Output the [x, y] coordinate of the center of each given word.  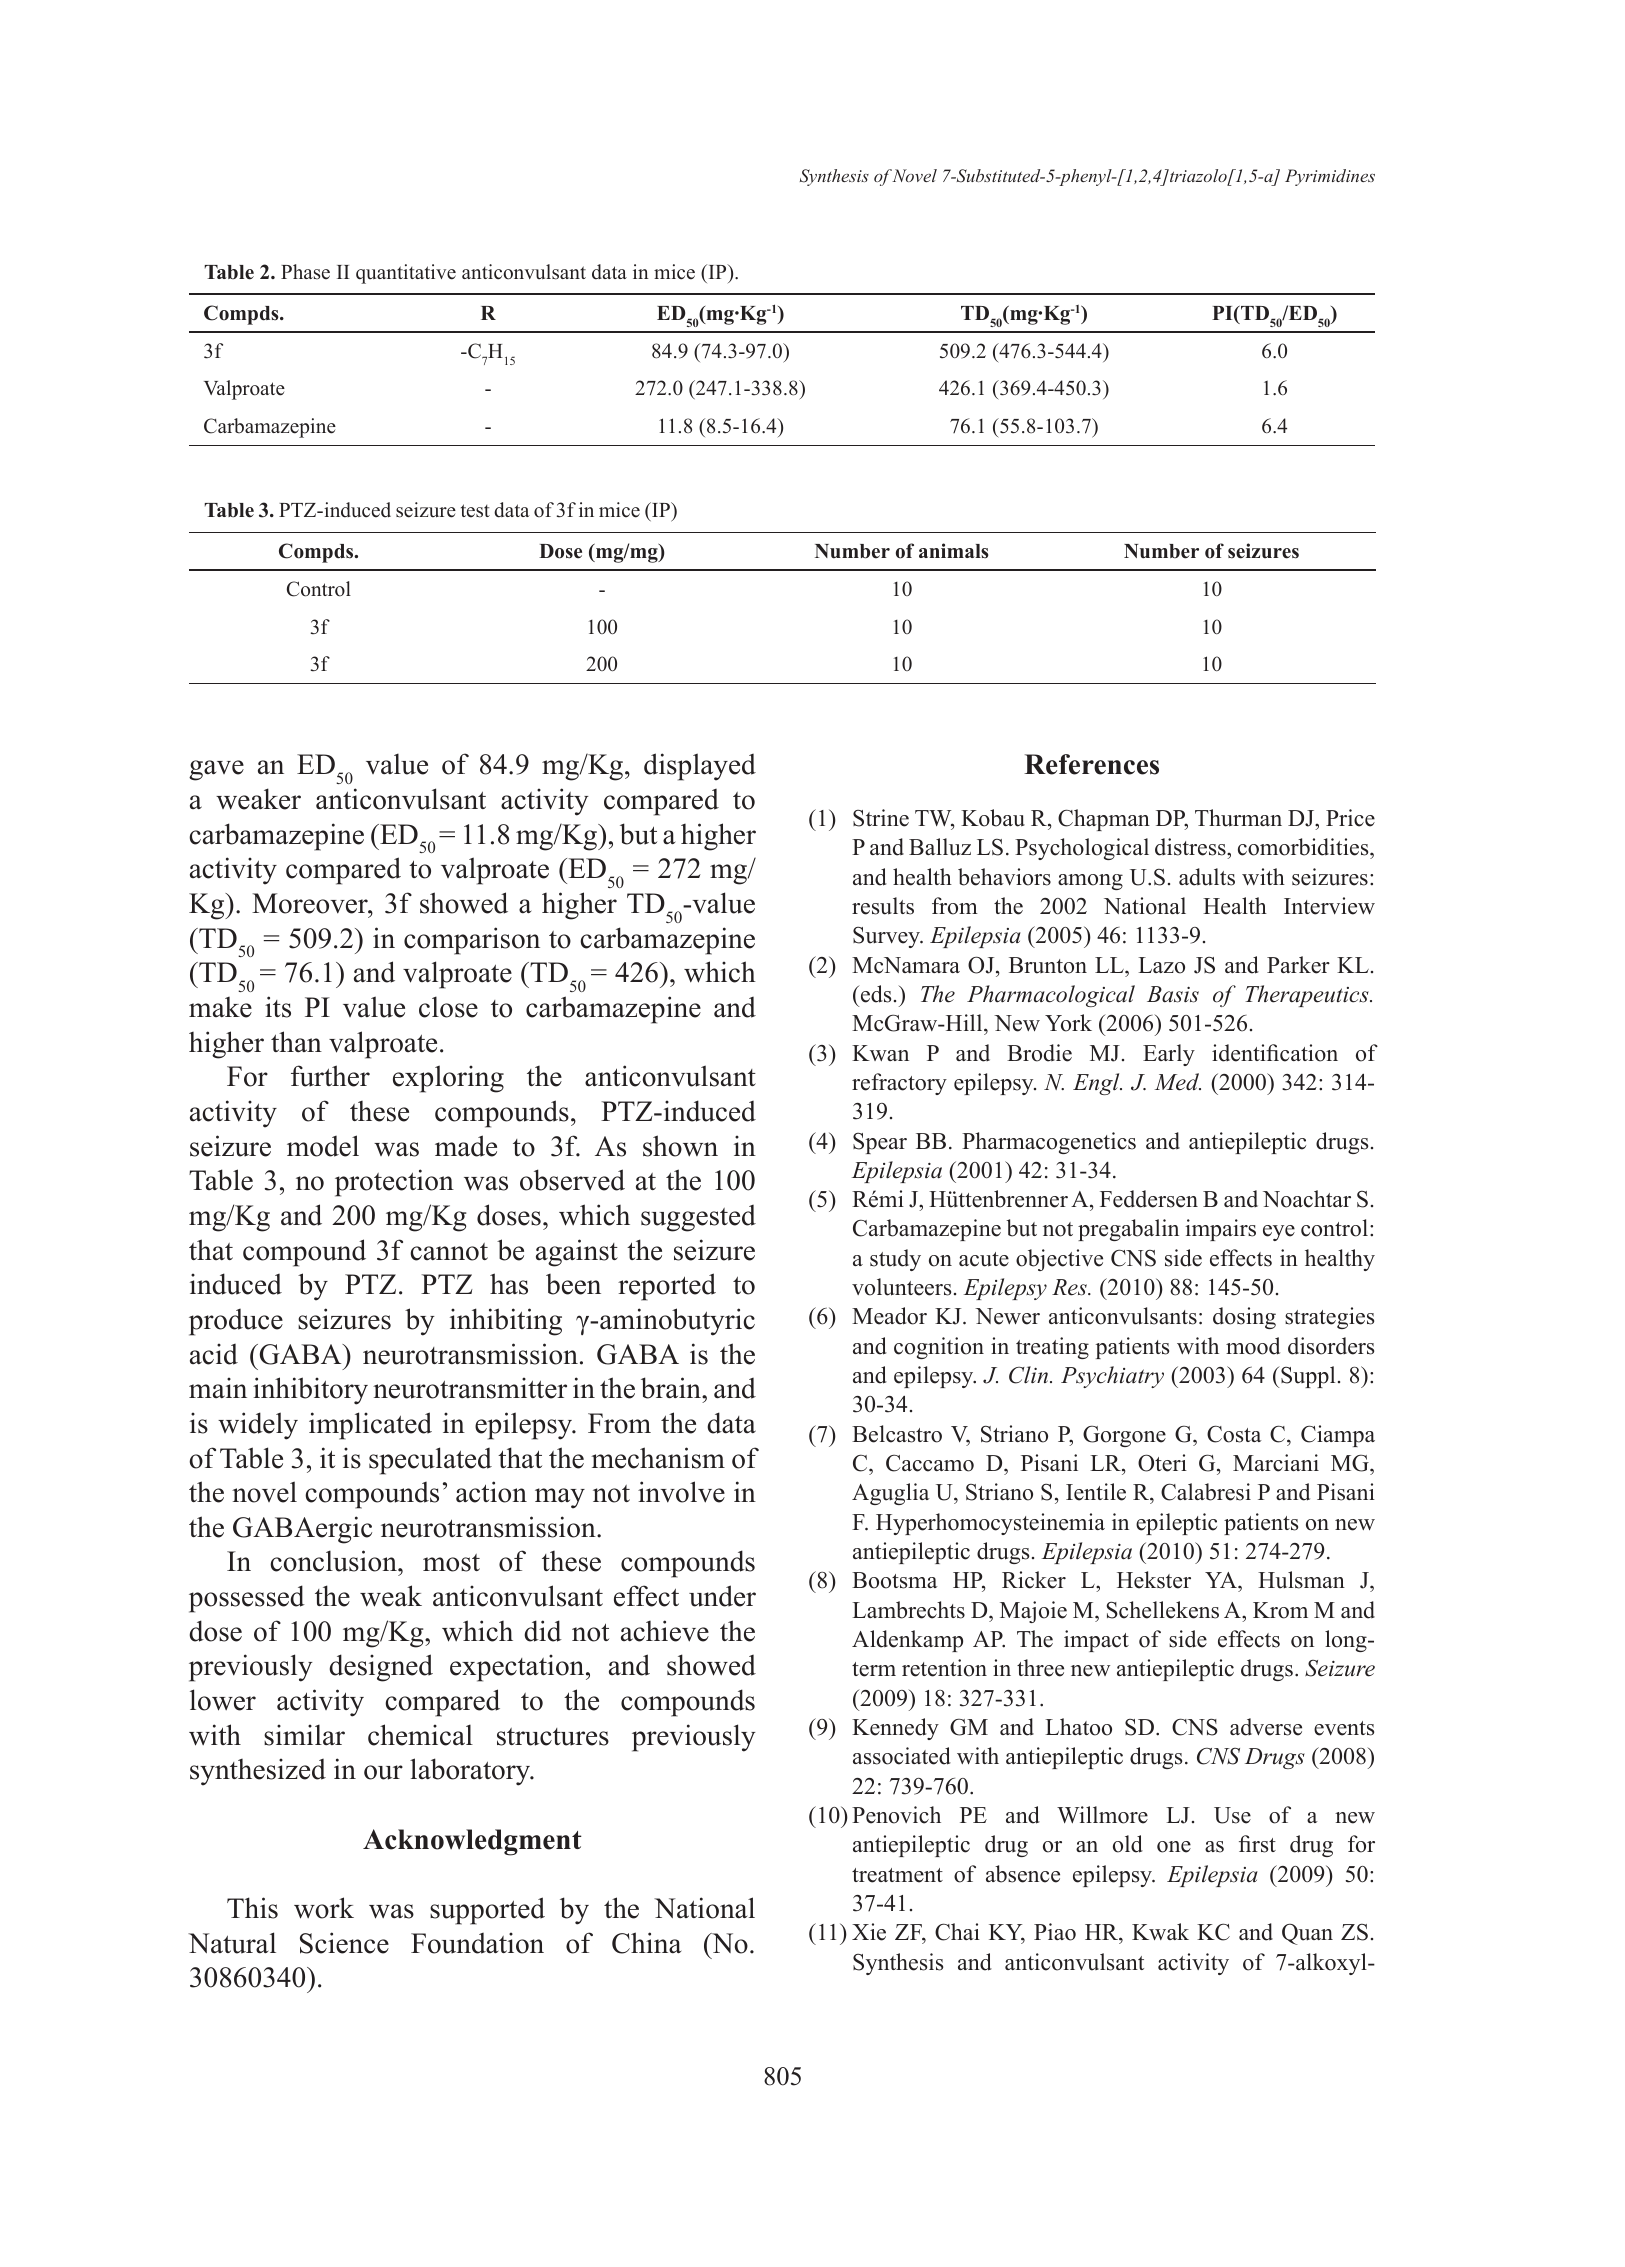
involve [681, 1492]
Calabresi [1206, 1492]
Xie [869, 1932]
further [330, 1076]
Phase [305, 272]
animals [954, 551]
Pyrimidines [1330, 177]
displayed [700, 767]
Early [1169, 1055]
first [1257, 1844]
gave [216, 770]
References [1091, 764]
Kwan [880, 1053]
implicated [370, 1426]
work [324, 1908]
